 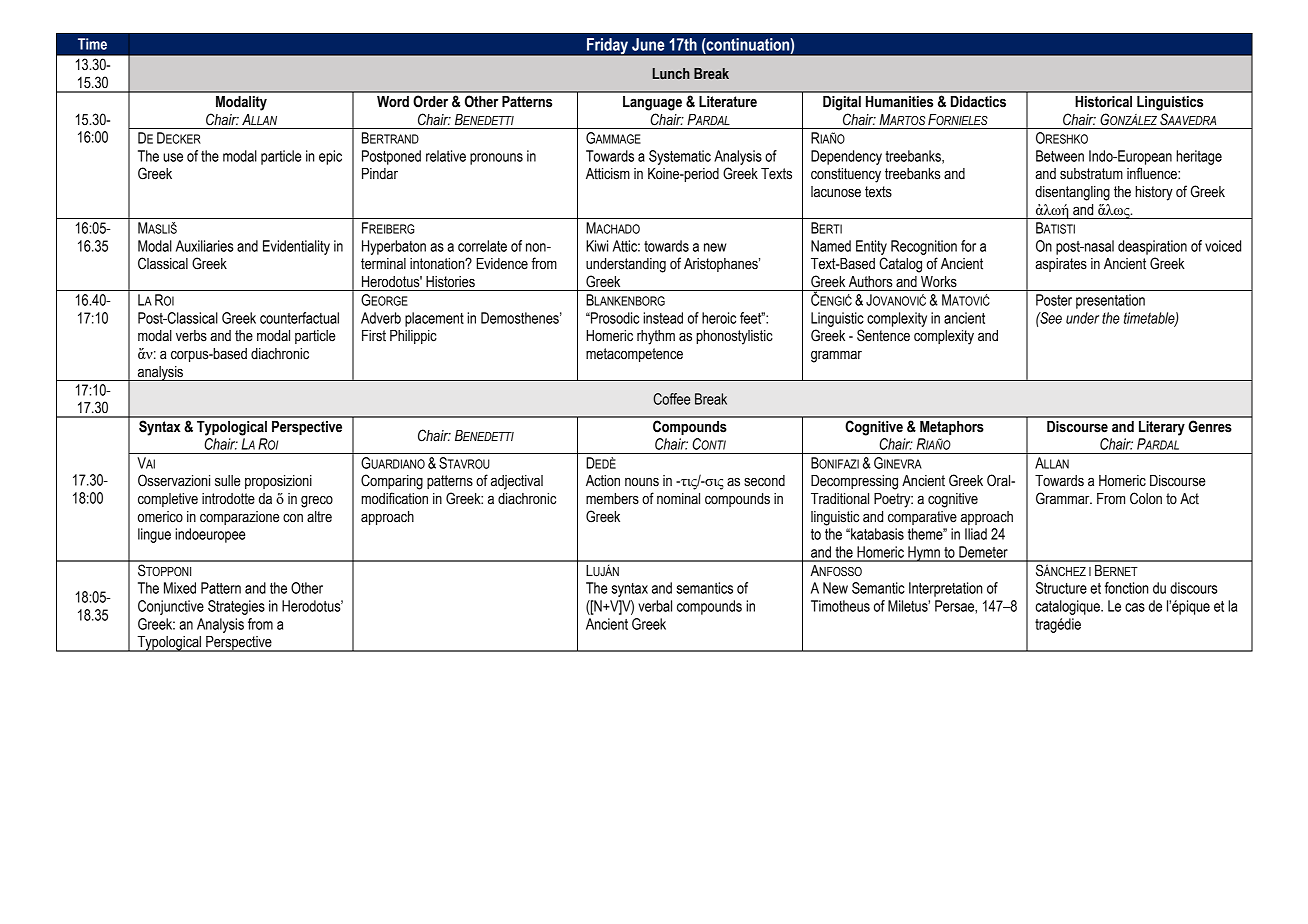 What do you see at coordinates (655, 606) in the page?
I see `verbal` at bounding box center [655, 606].
